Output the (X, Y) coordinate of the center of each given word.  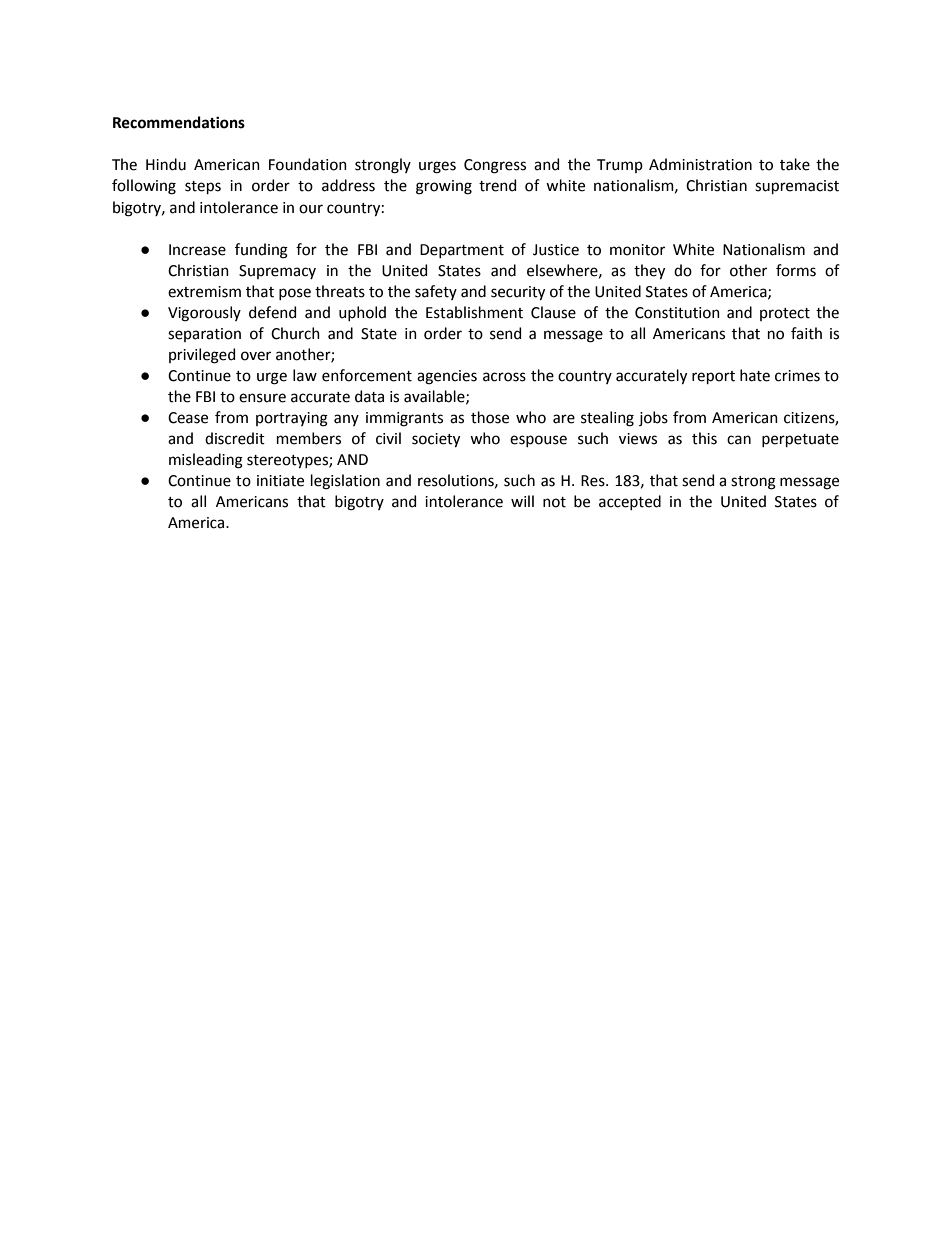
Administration (700, 164)
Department (462, 251)
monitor (637, 250)
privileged (202, 356)
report (713, 377)
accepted (630, 502)
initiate (280, 481)
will (522, 501)
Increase (197, 250)
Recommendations (179, 122)
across (504, 377)
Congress (495, 166)
